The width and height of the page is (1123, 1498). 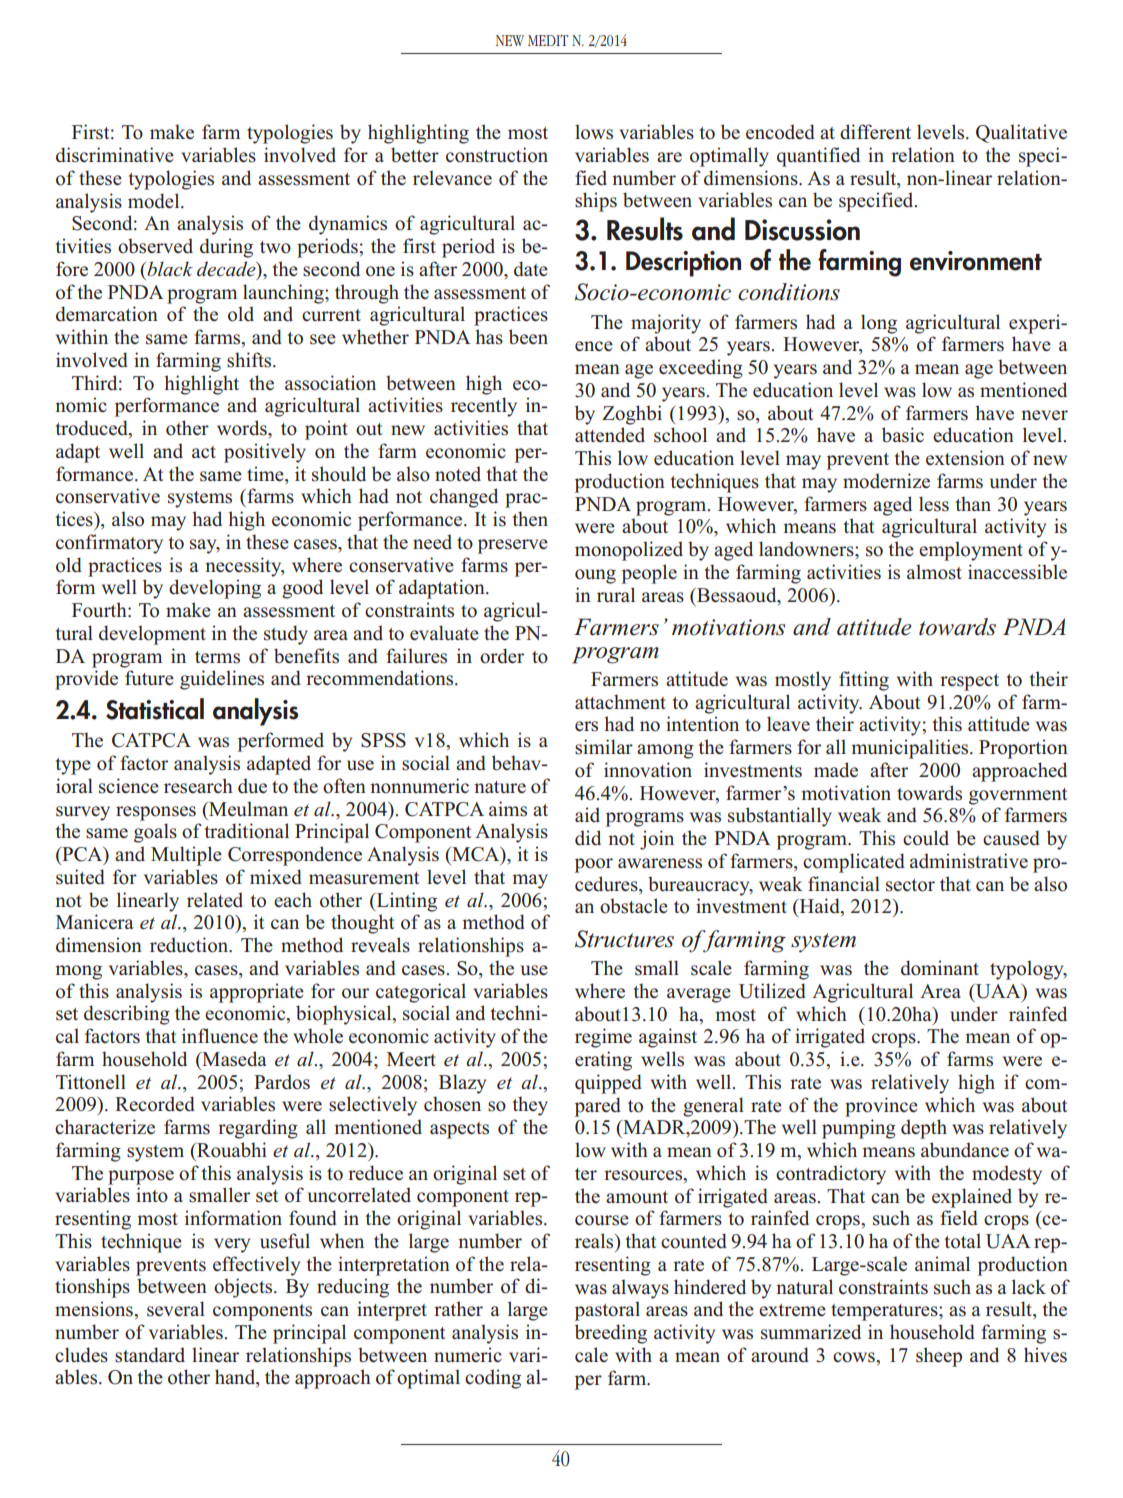 I want to click on province, so click(x=881, y=1107).
